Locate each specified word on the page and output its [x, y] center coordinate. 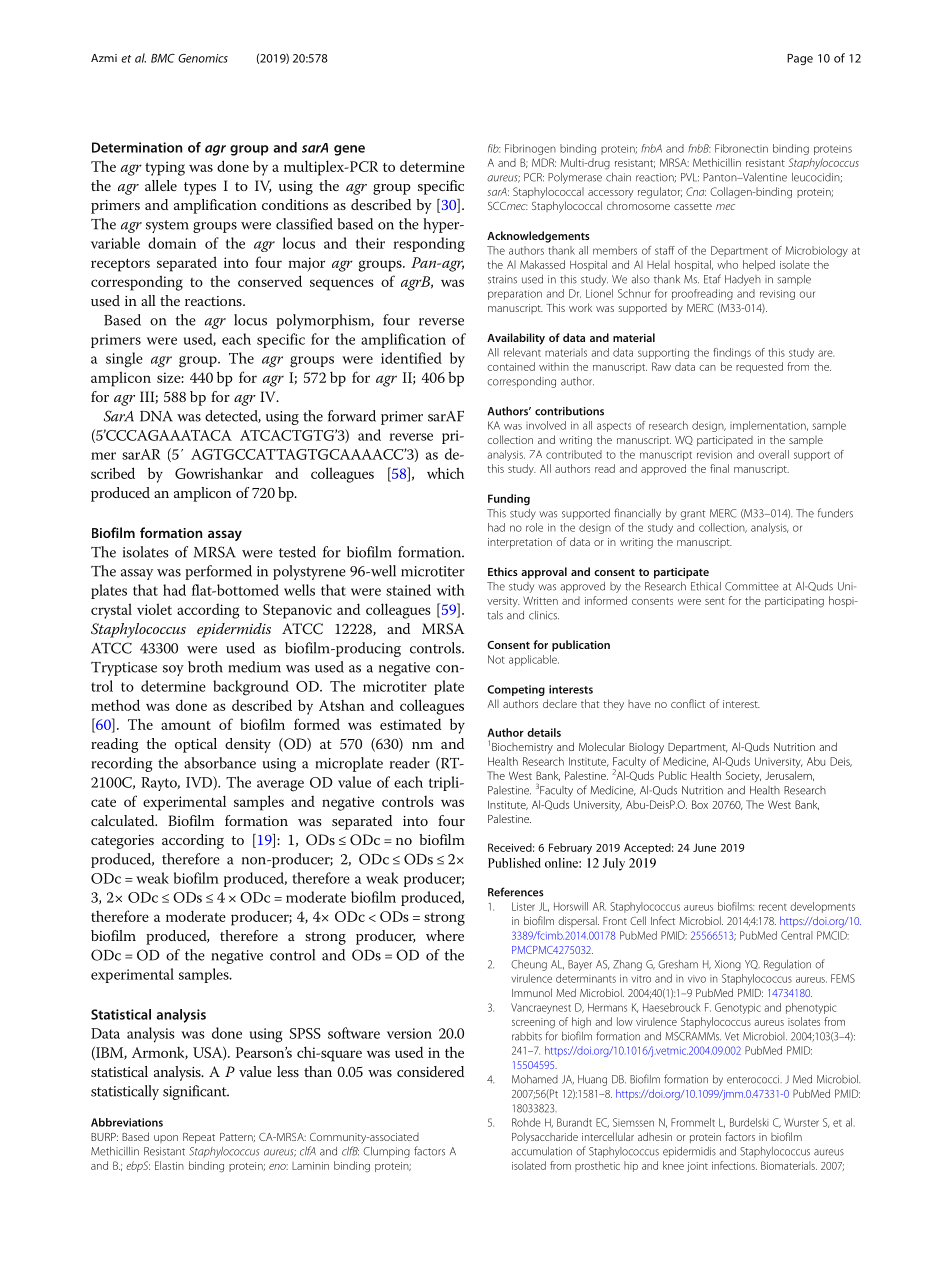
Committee [752, 586]
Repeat [199, 1138]
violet [154, 609]
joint [697, 1167]
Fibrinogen [530, 149]
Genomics [203, 58]
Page [800, 59]
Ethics [503, 571]
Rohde [526, 1122]
